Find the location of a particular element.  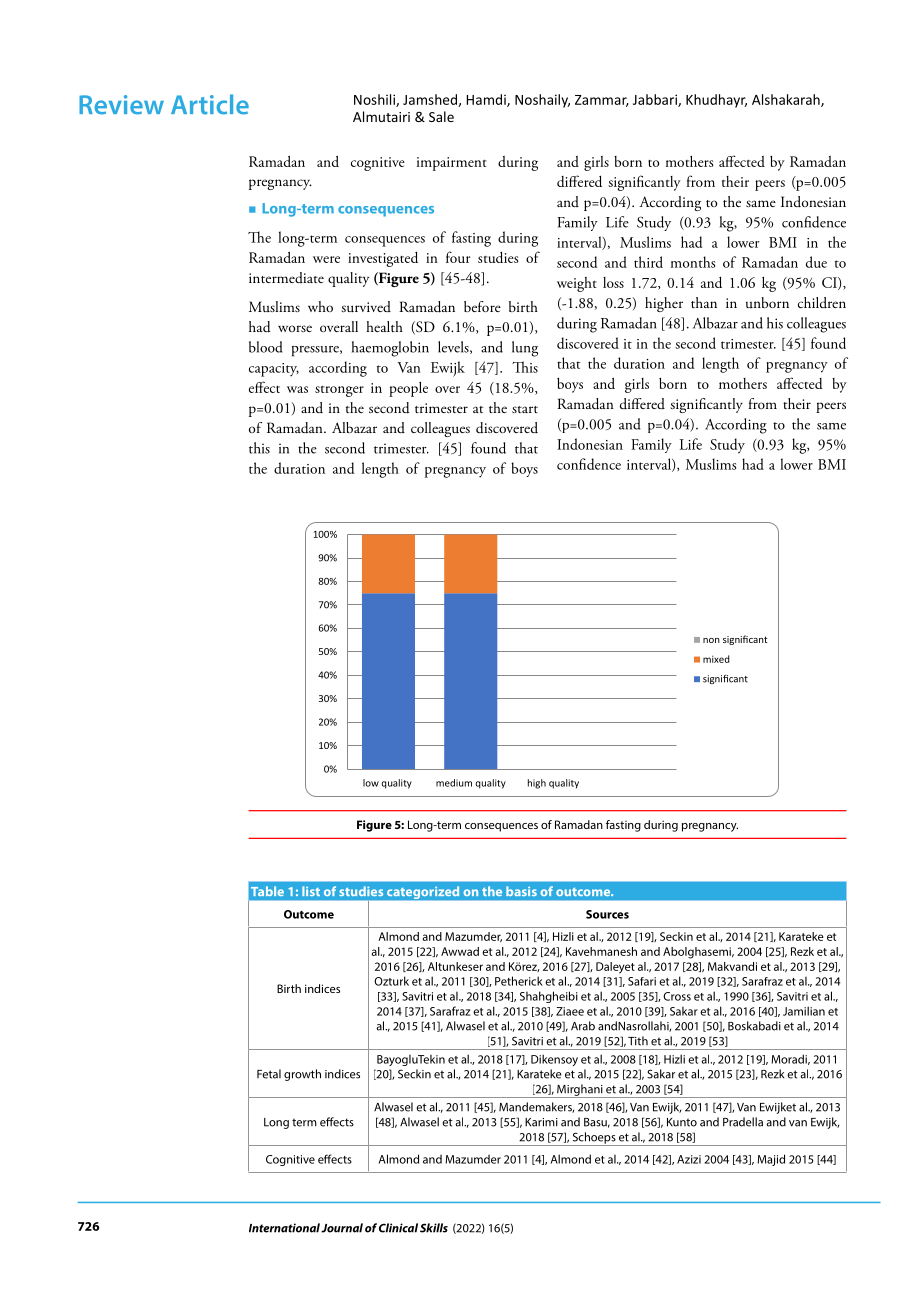

capacity is located at coordinates (274, 370).
